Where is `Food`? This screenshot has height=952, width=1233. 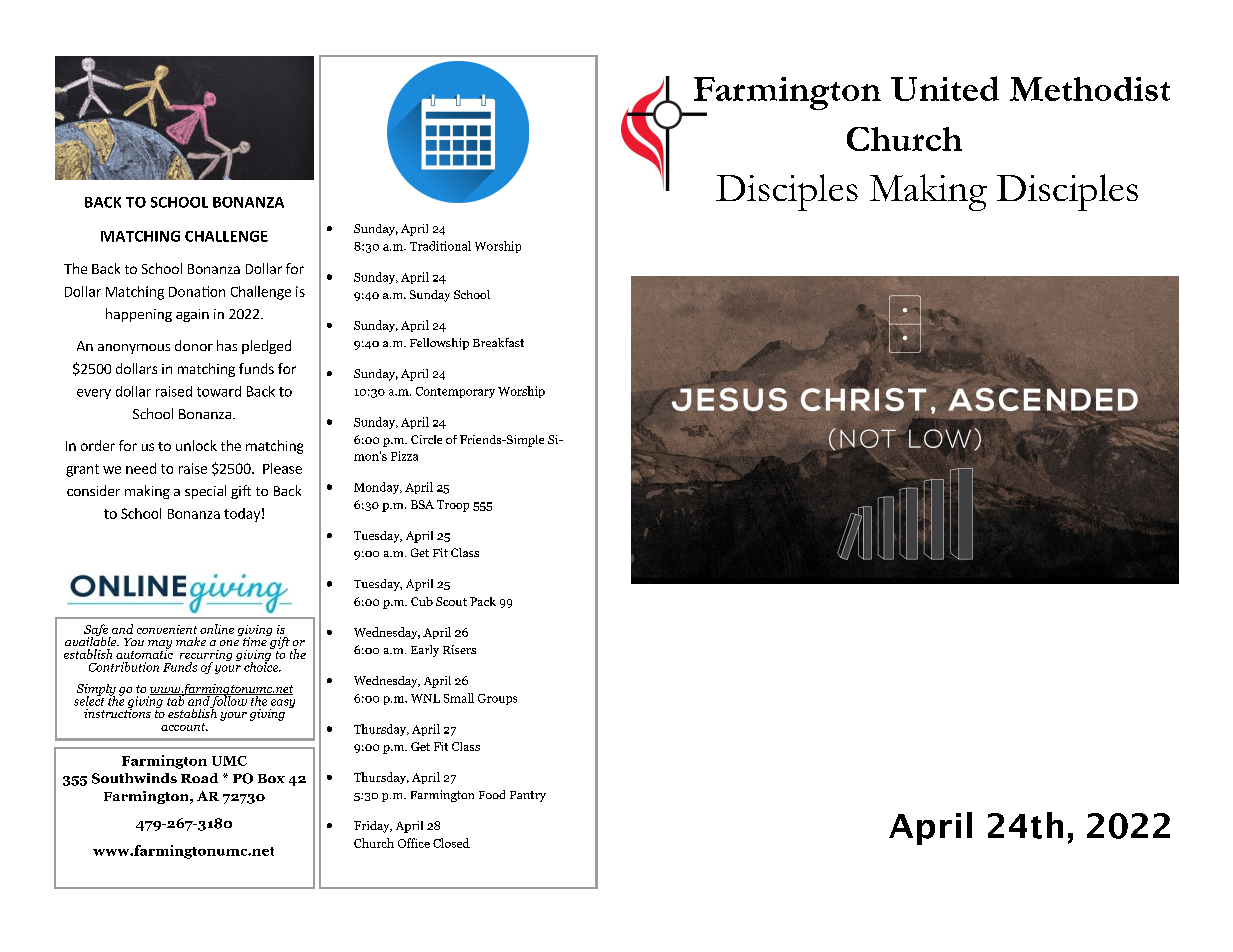 Food is located at coordinates (492, 794).
